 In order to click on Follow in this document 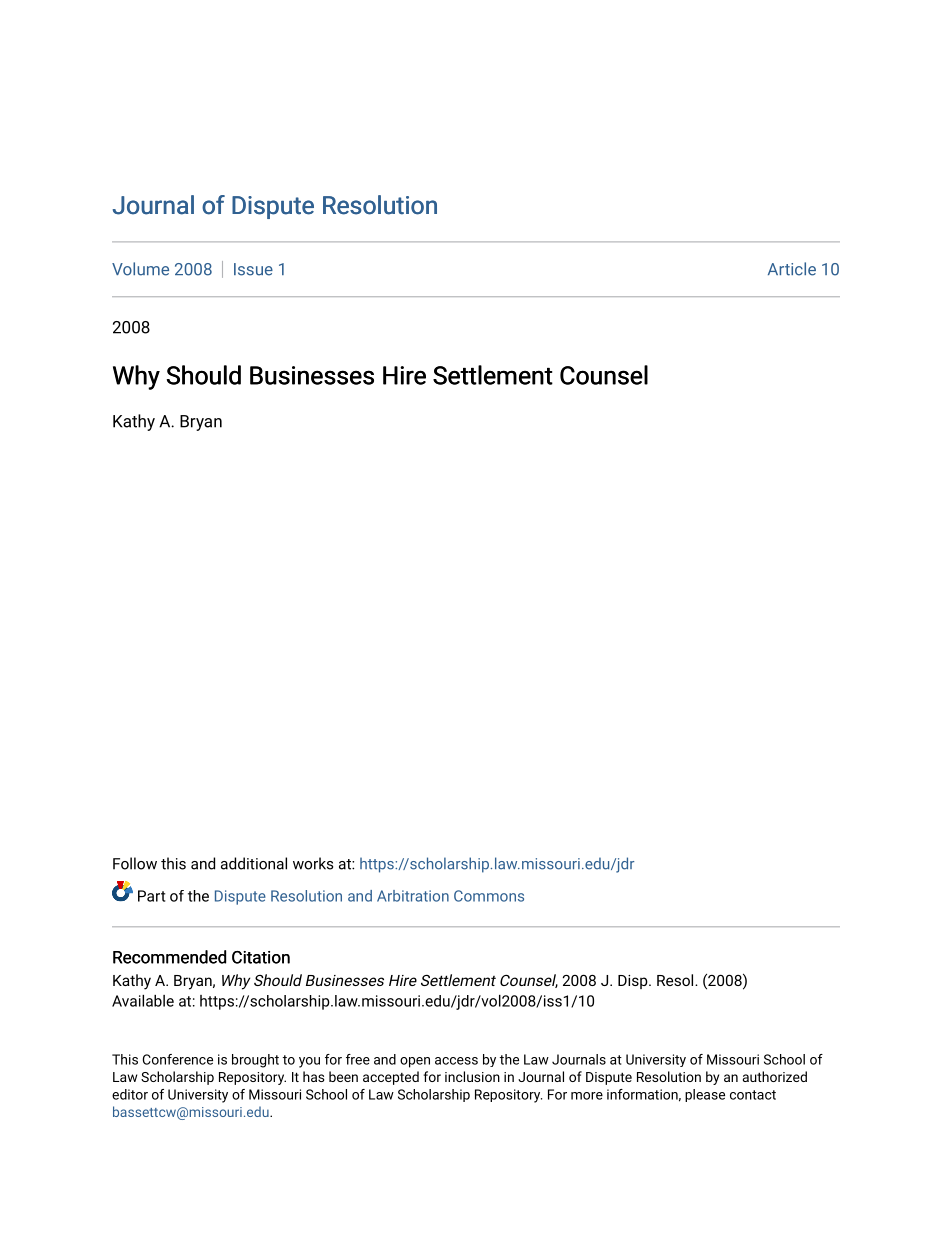, I will do `click(135, 863)`.
